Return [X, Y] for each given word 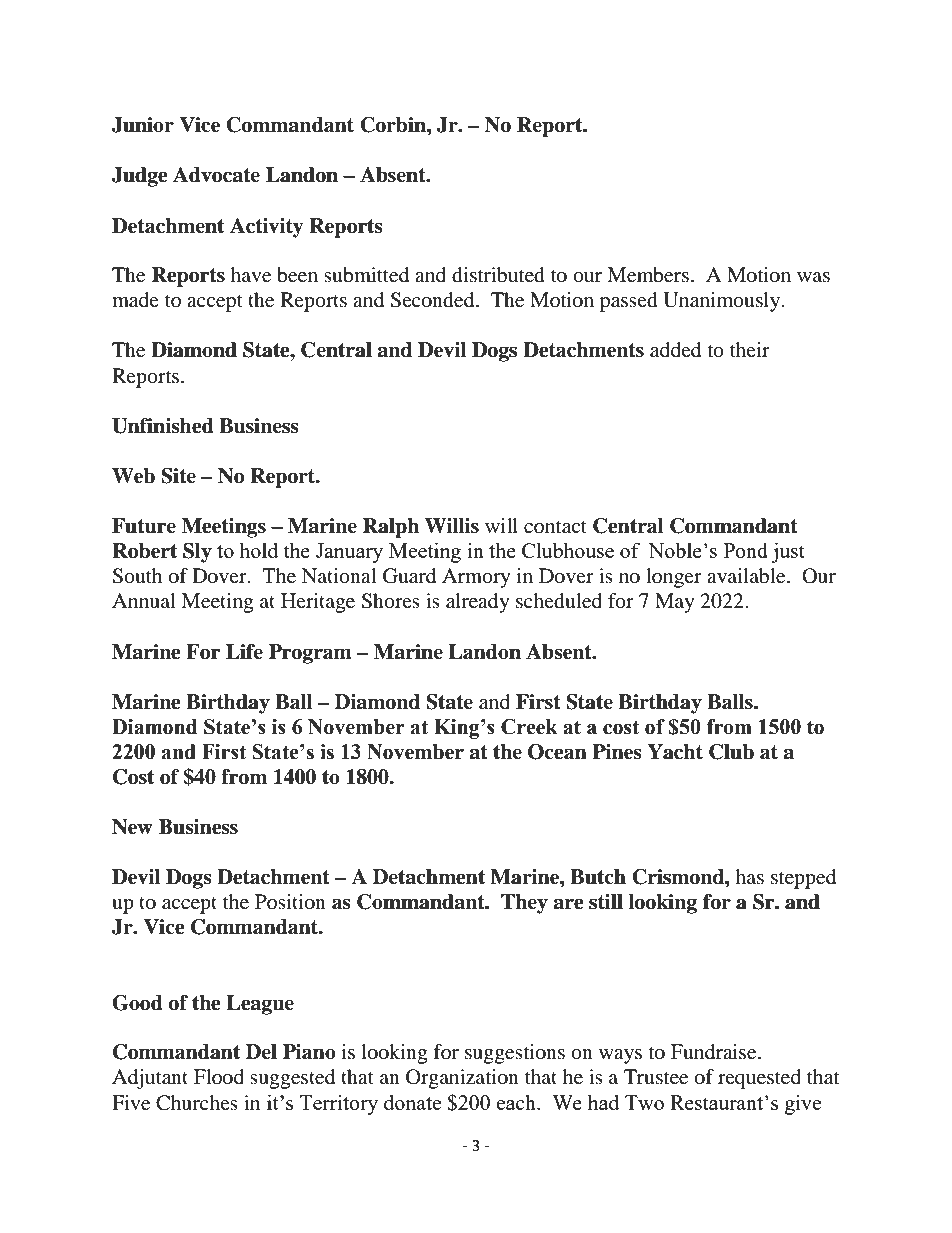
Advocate [216, 175]
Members [648, 275]
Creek [529, 727]
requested [759, 1079]
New [132, 827]
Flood [219, 1077]
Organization [462, 1079]
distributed [498, 275]
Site [178, 476]
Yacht [675, 752]
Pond [746, 550]
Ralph [391, 528]
